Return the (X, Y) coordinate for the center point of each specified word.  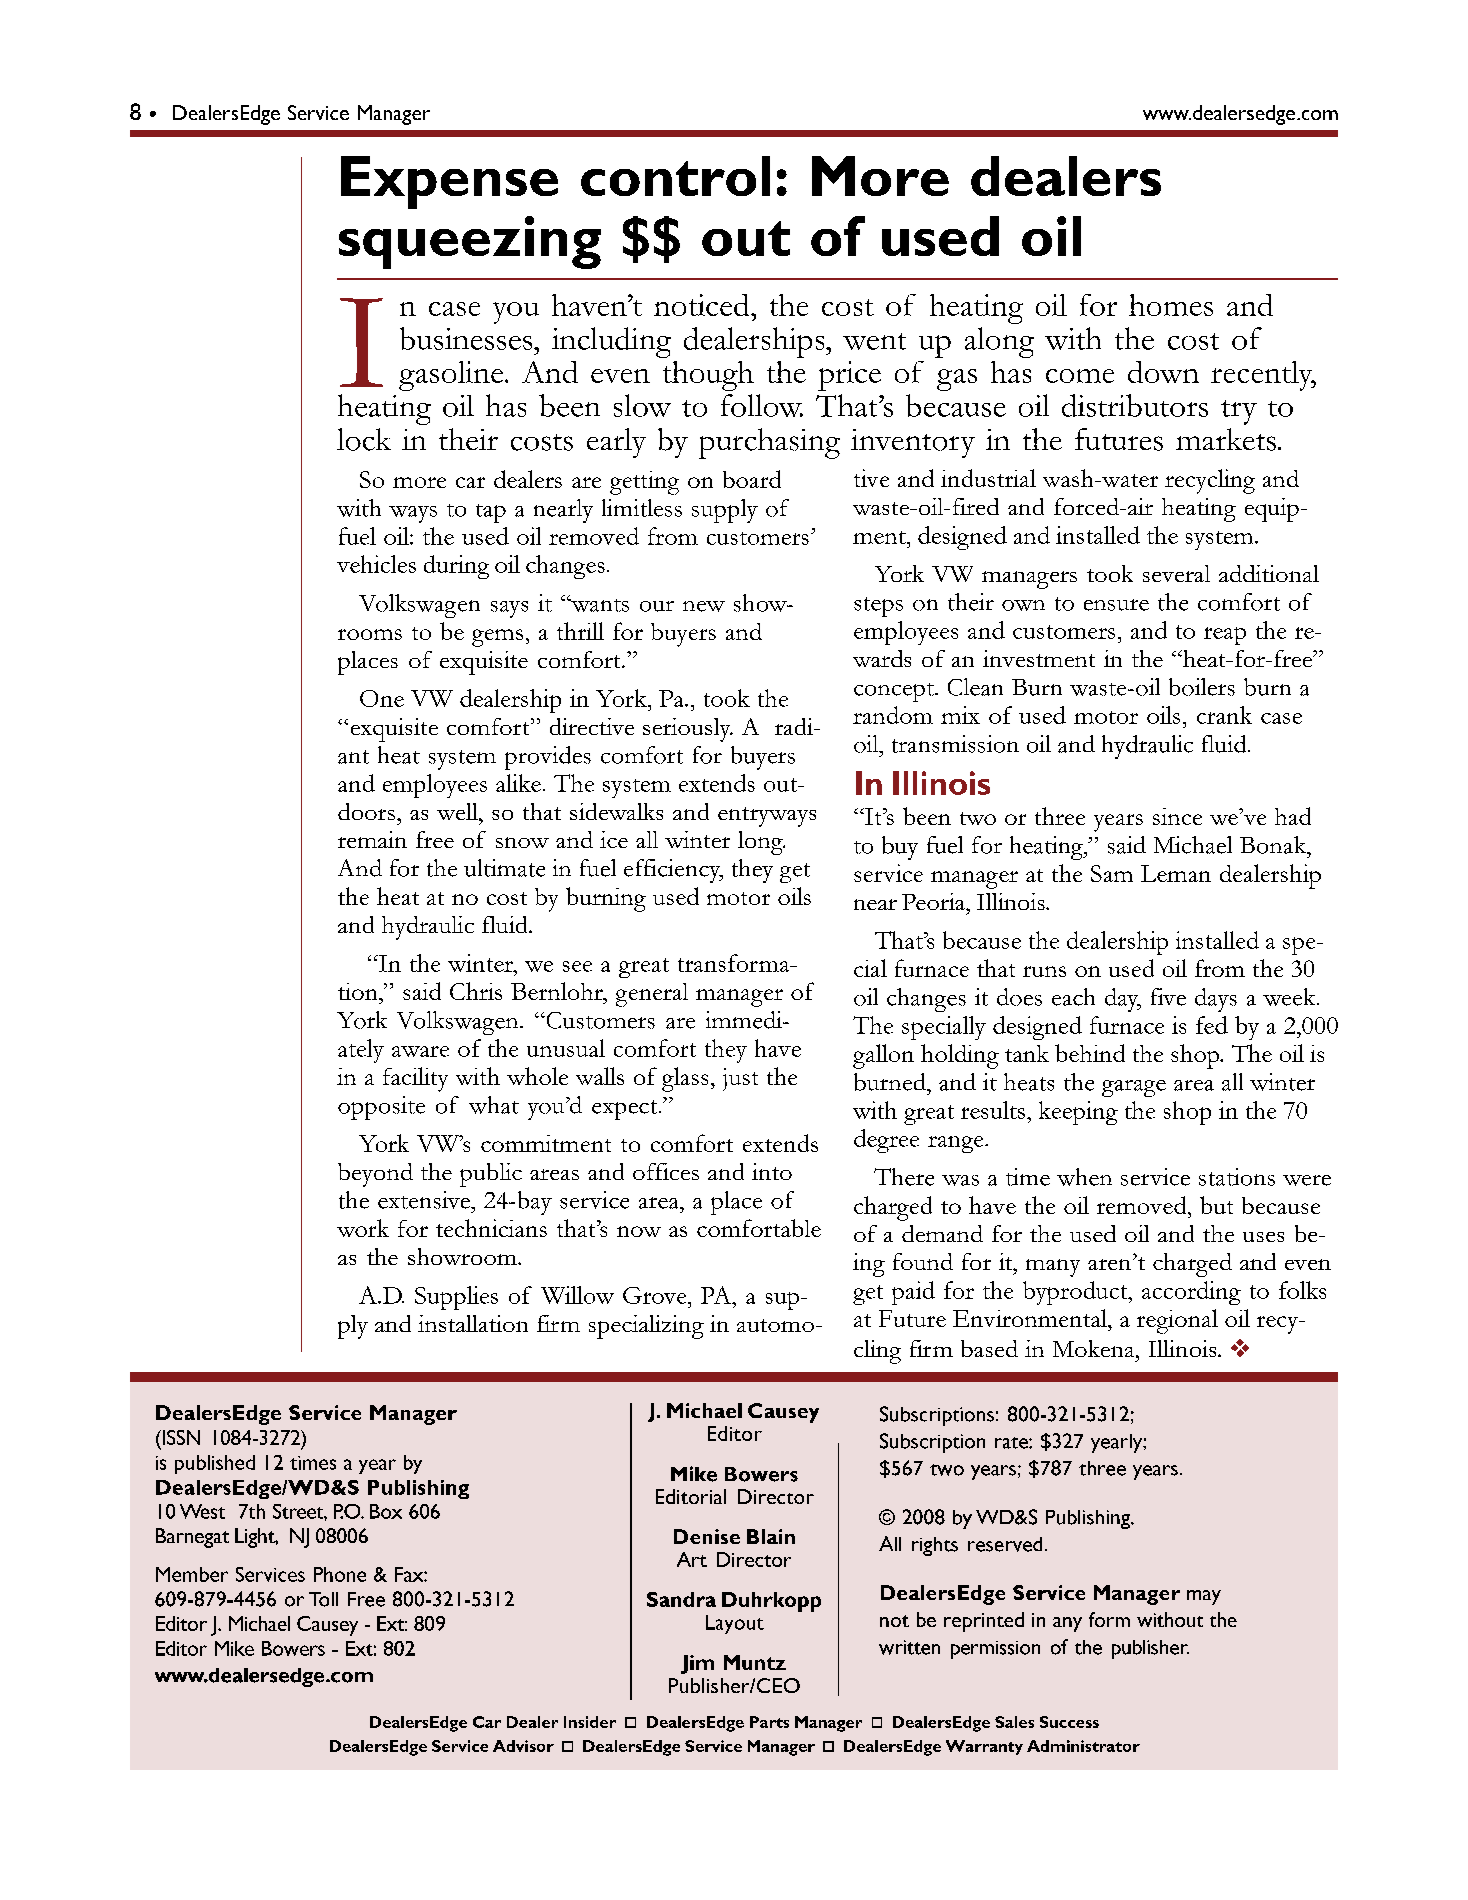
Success (1069, 1722)
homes (1171, 305)
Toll (323, 1599)
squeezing (470, 242)
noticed (703, 305)
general (652, 995)
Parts (769, 1722)
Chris (476, 991)
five (1168, 997)
